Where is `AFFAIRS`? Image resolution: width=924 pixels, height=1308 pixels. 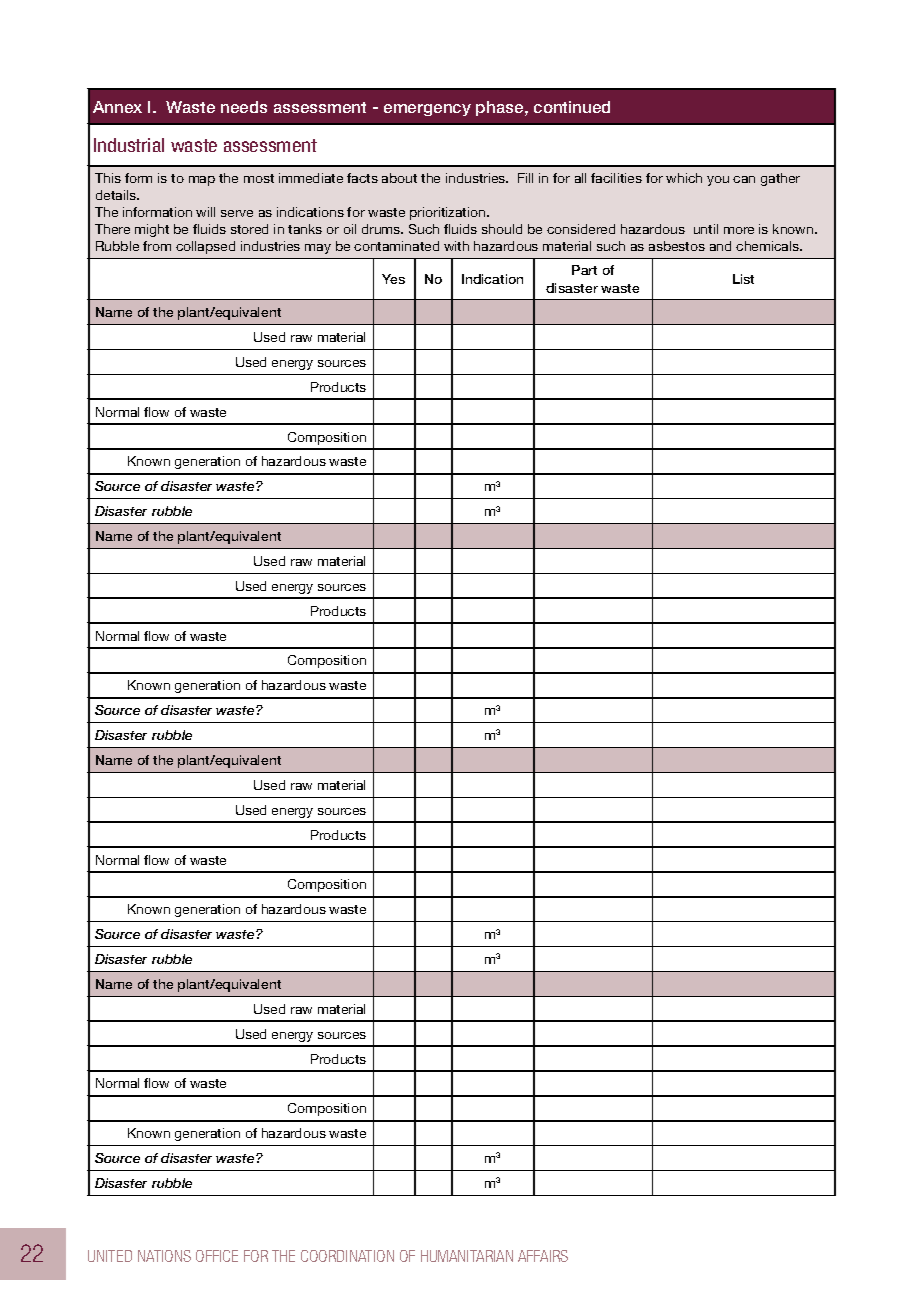 AFFAIRS is located at coordinates (543, 1256).
